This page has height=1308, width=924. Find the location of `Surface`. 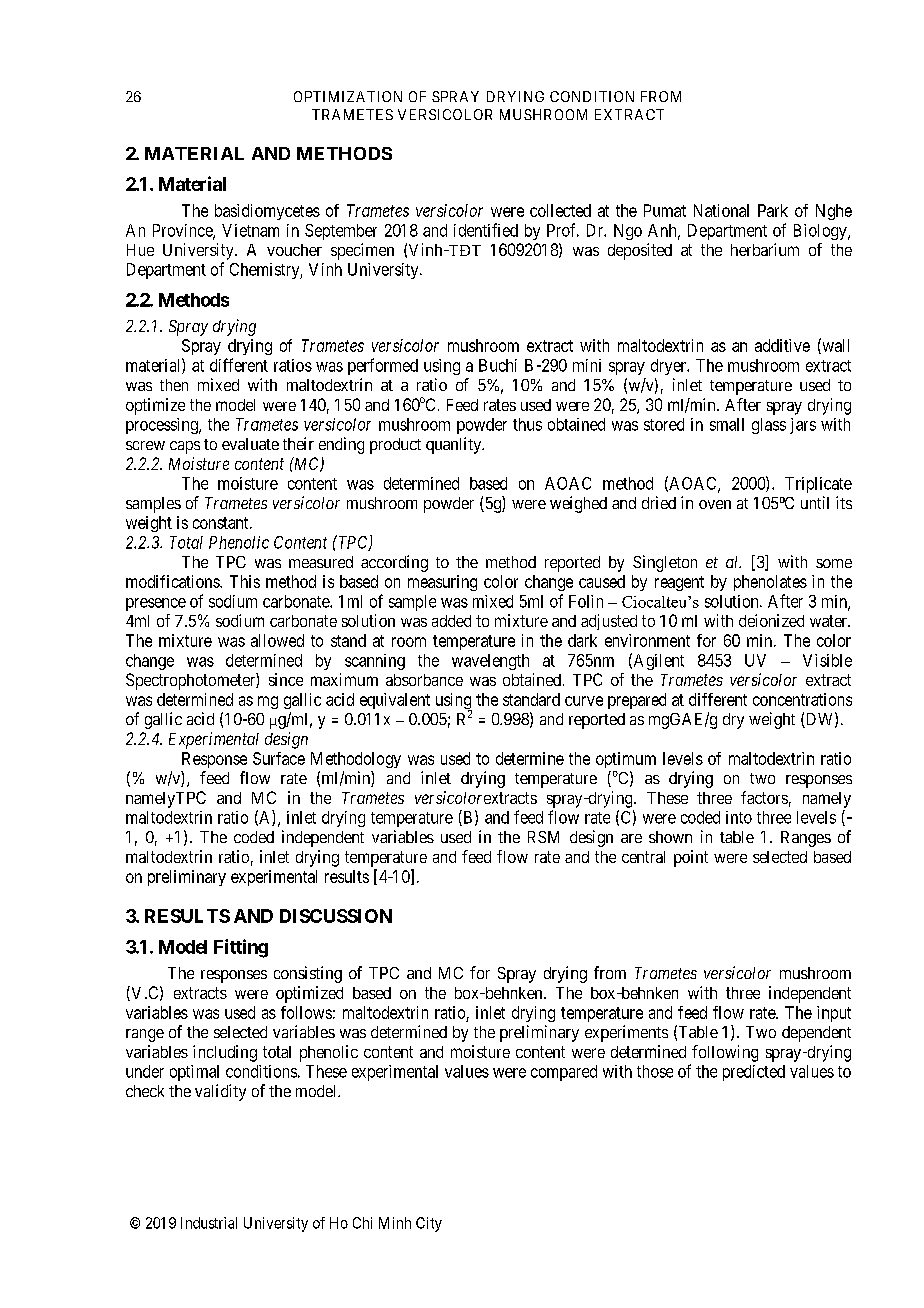

Surface is located at coordinates (279, 758).
